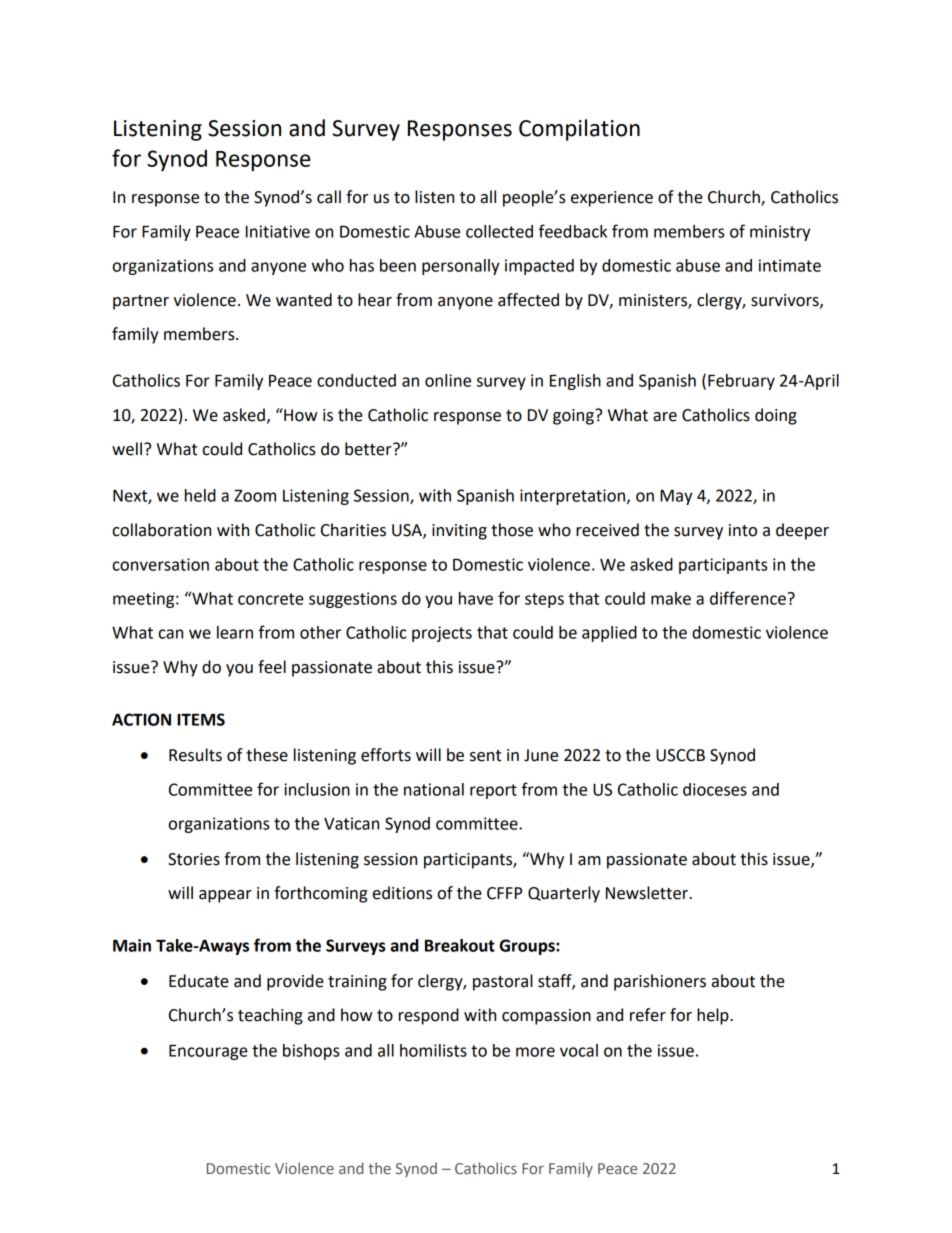 This screenshot has height=1233, width=952. What do you see at coordinates (714, 1016) in the screenshot?
I see `help` at bounding box center [714, 1016].
